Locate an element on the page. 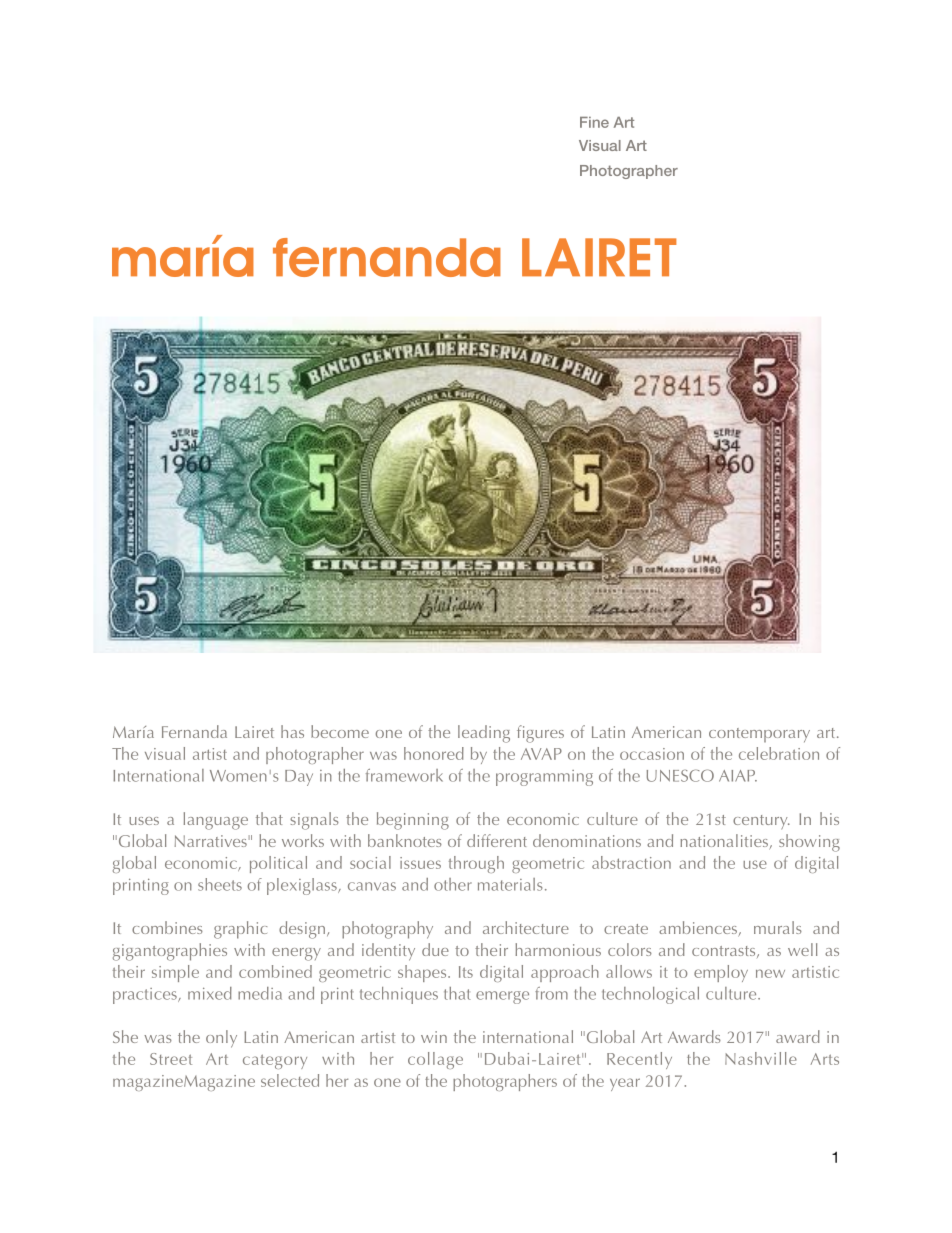 The height and width of the document is (1233, 952). Fine is located at coordinates (594, 122).
